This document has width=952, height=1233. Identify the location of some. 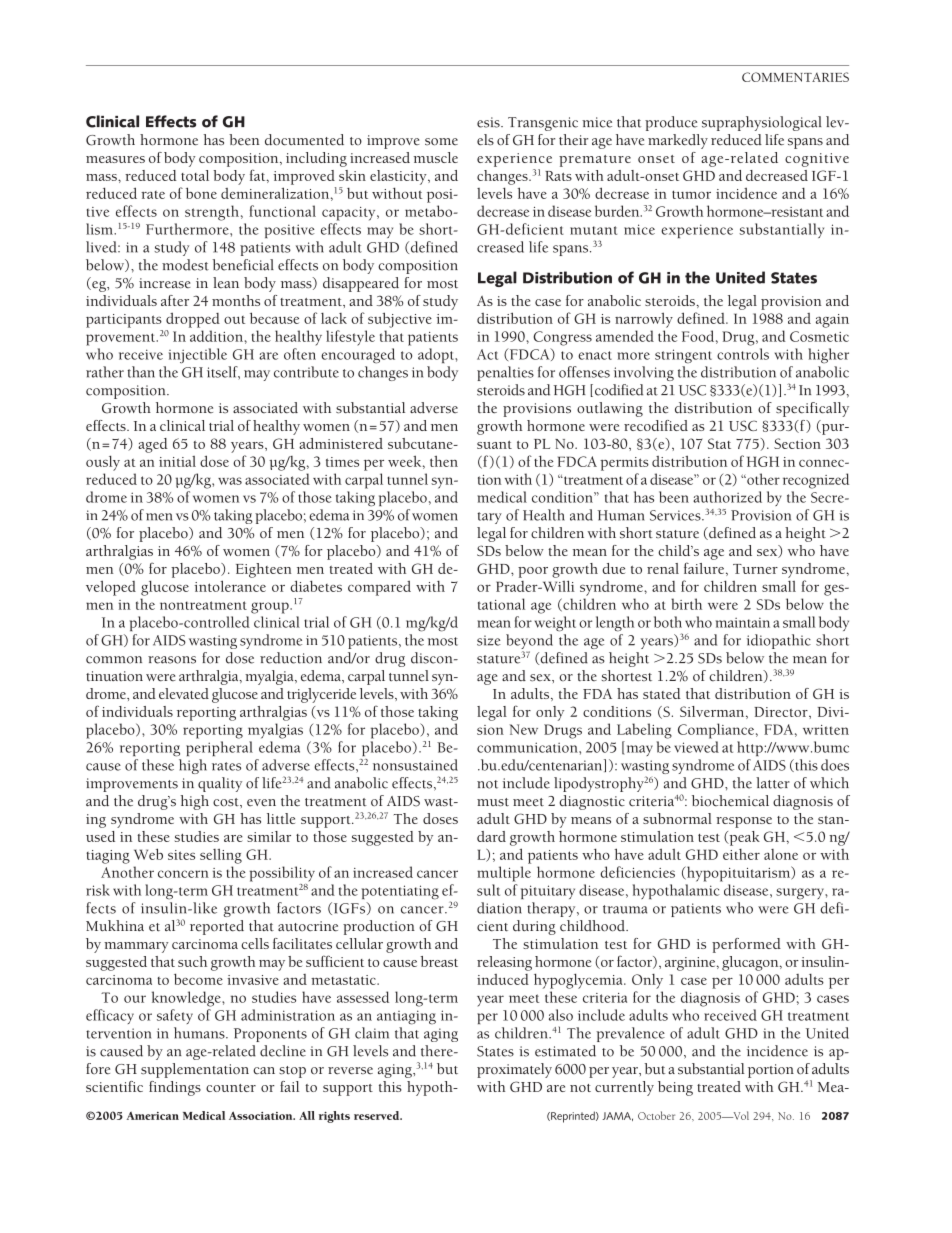
(441, 142).
